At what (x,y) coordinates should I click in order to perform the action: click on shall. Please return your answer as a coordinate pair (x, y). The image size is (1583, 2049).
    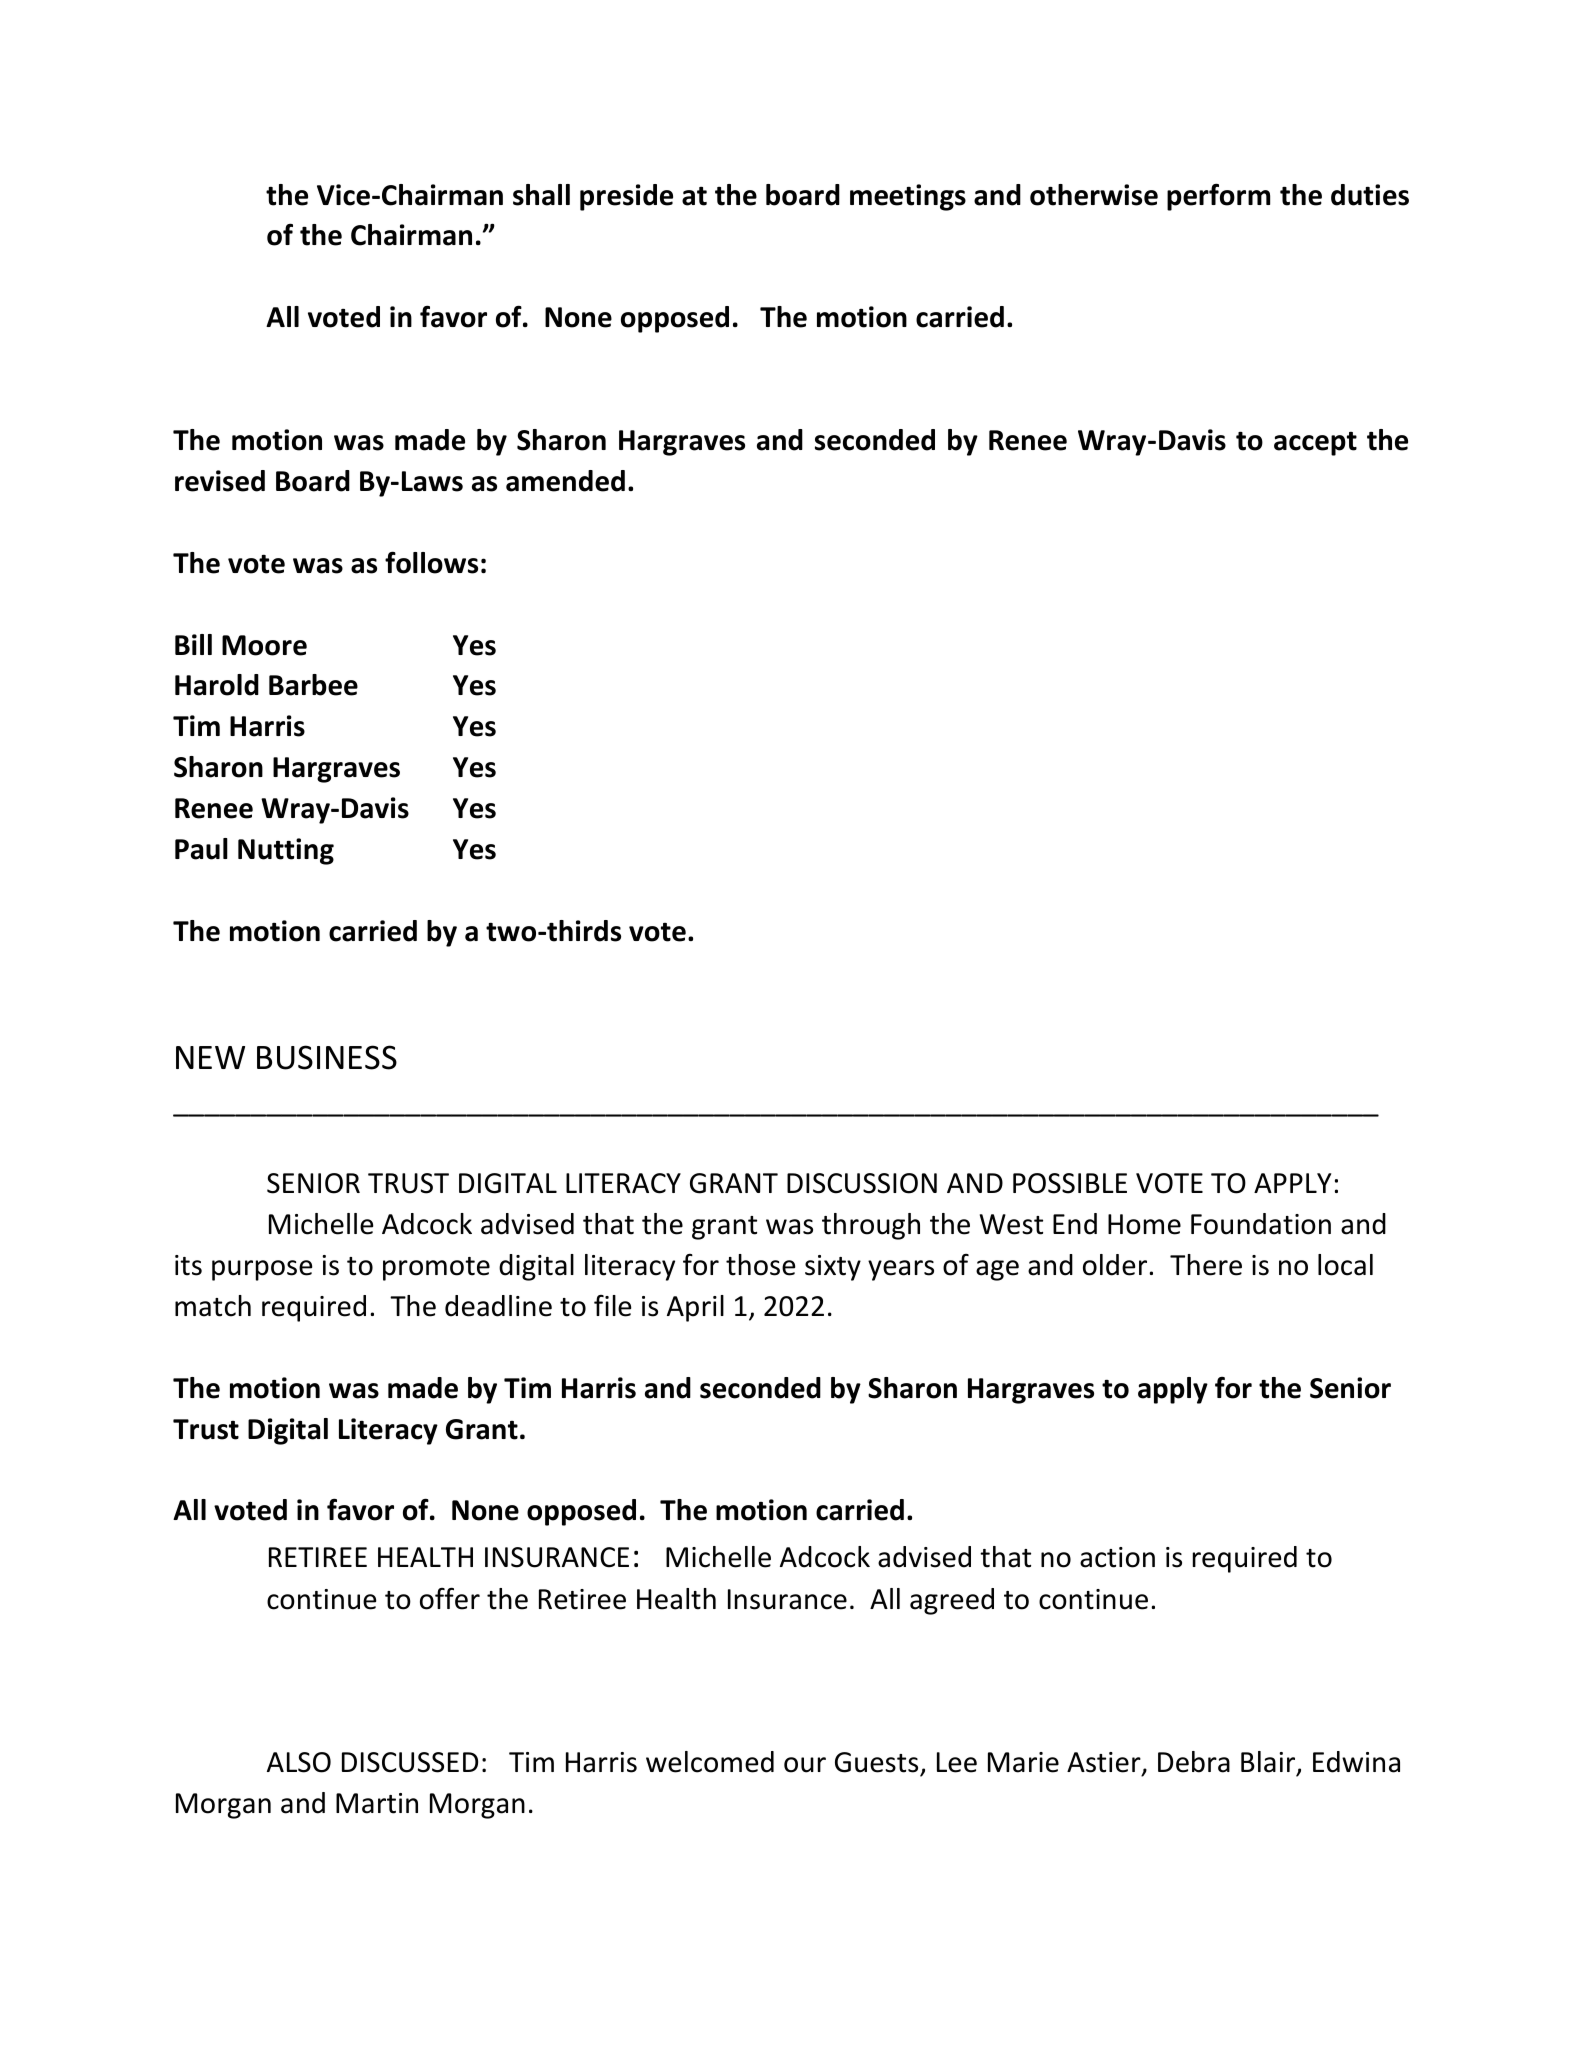
    Looking at the image, I should click on (541, 195).
